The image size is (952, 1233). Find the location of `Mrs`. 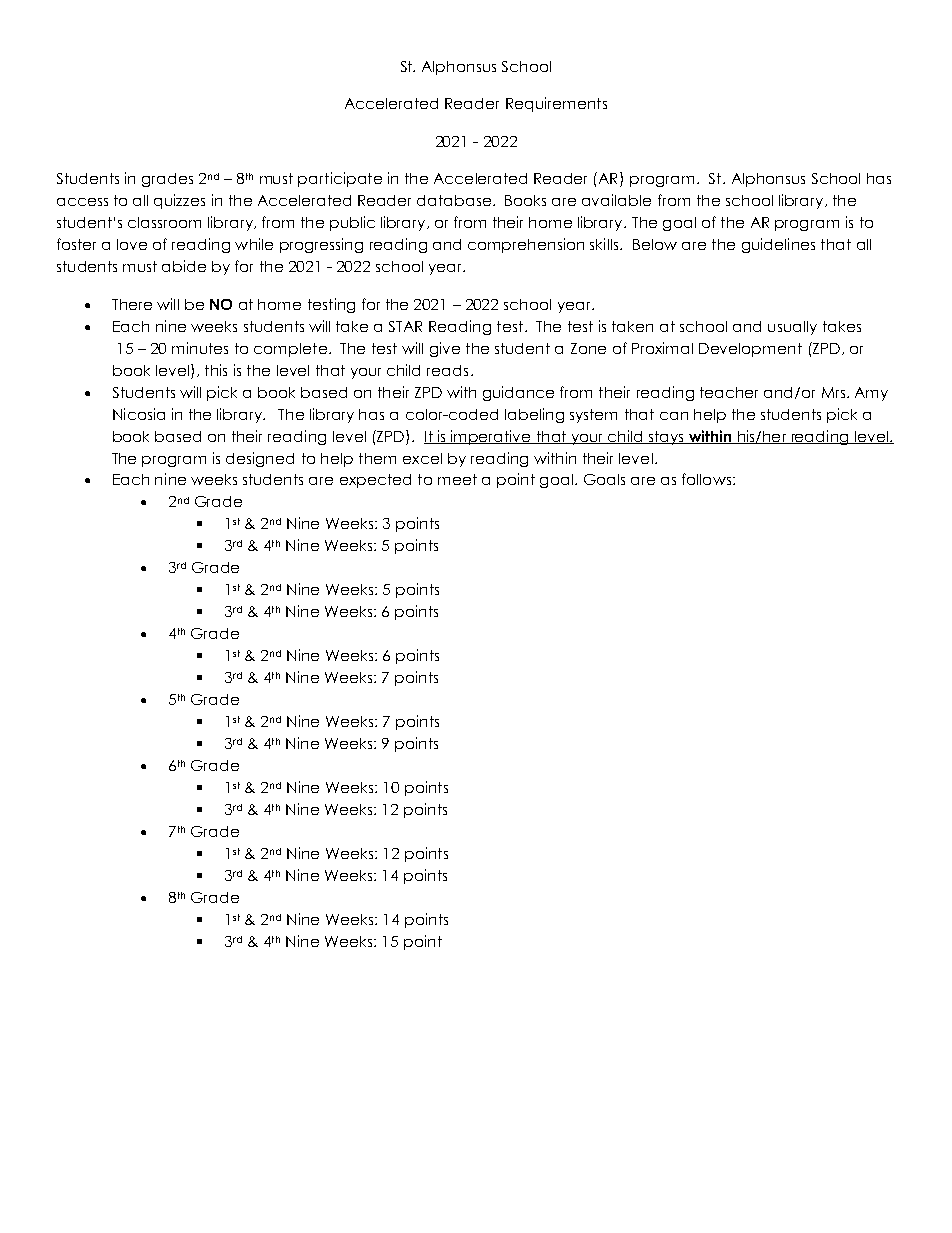

Mrs is located at coordinates (833, 392).
